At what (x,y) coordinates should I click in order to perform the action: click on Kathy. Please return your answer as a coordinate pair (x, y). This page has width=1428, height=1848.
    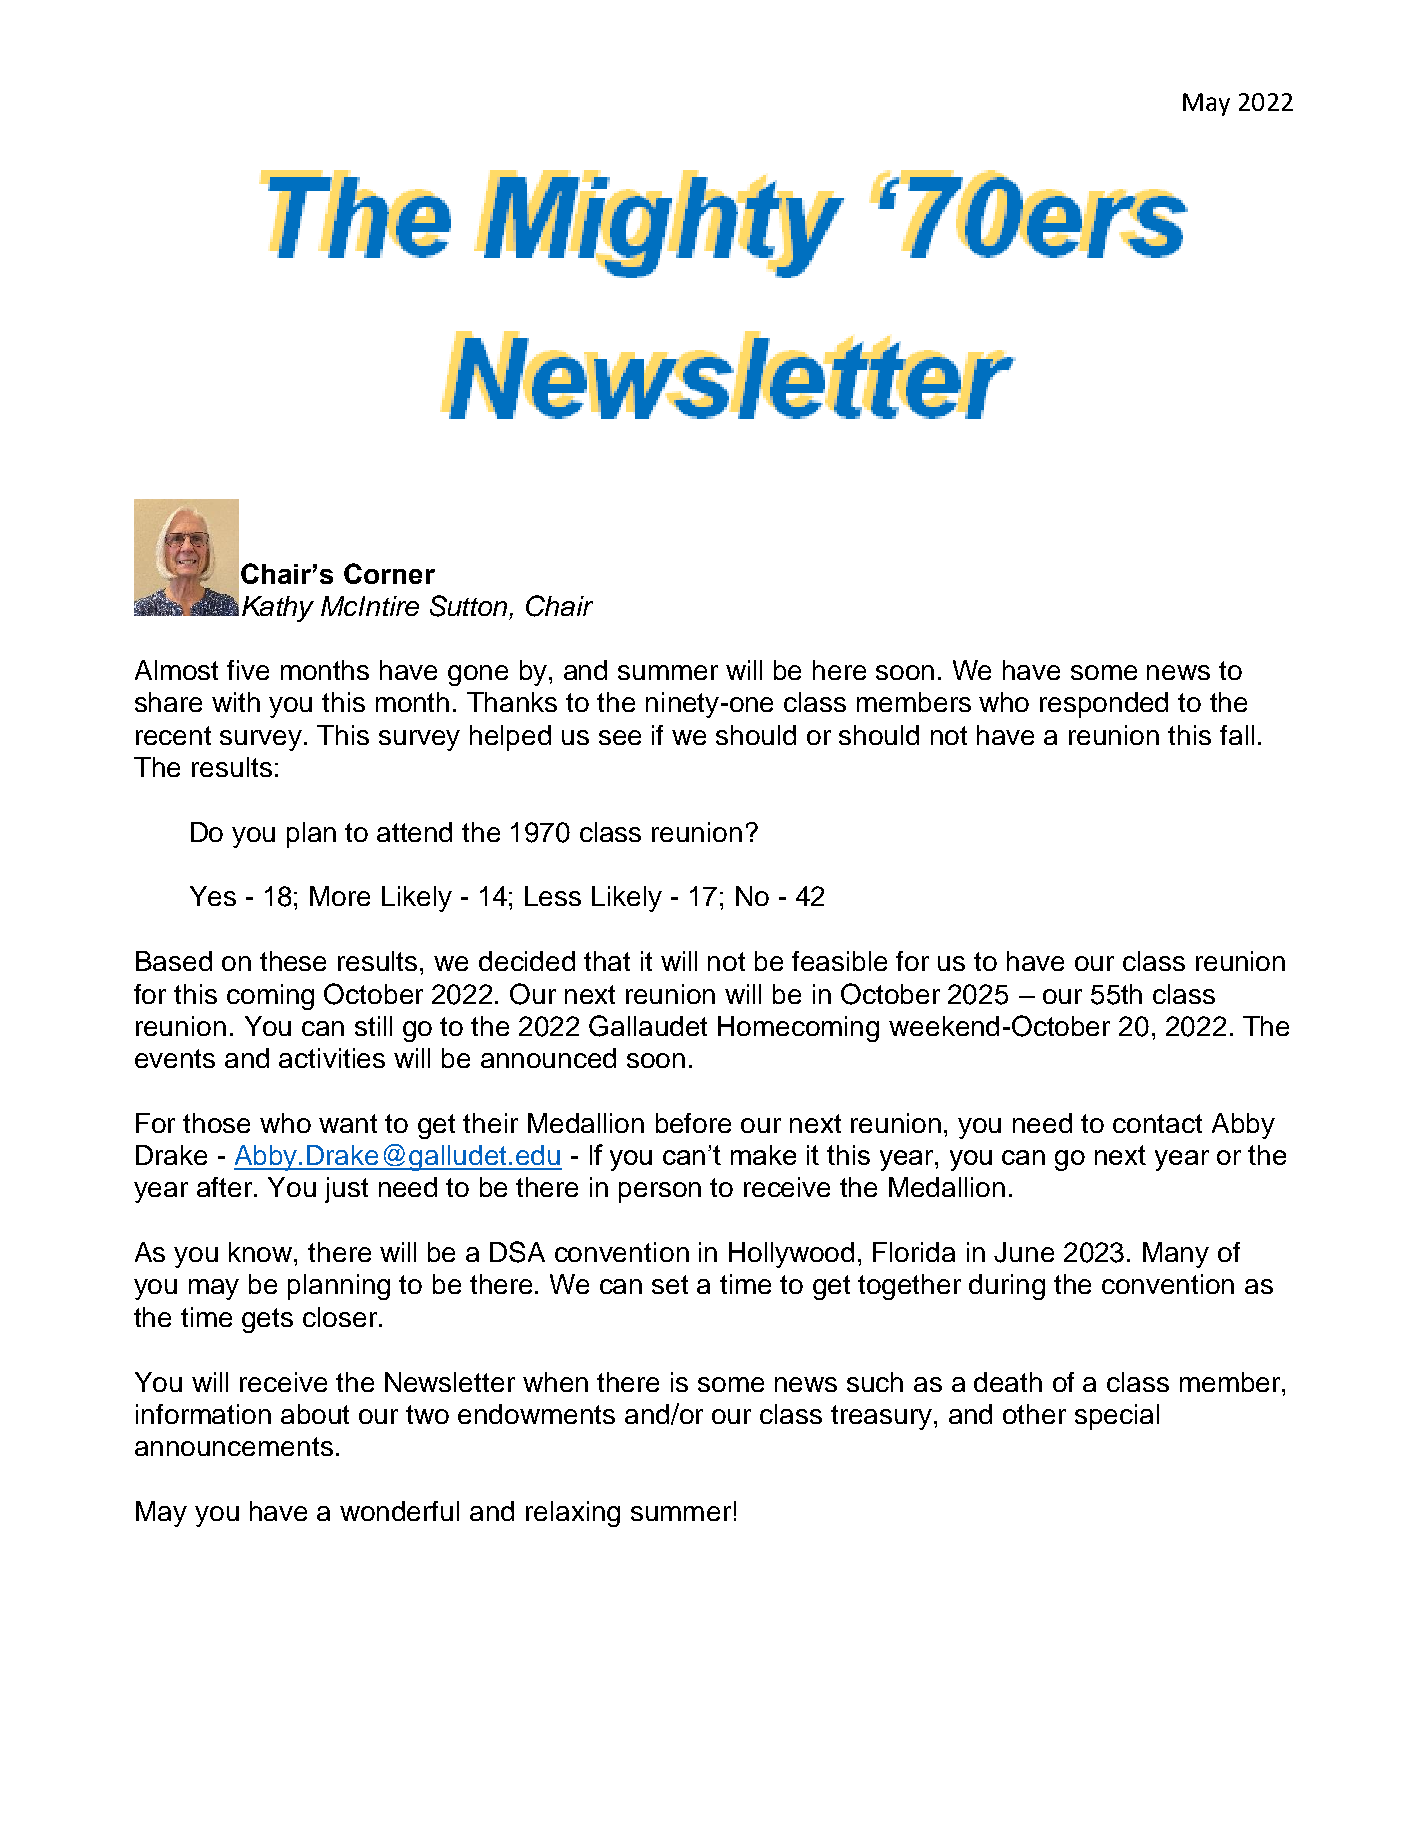
    Looking at the image, I should click on (278, 609).
